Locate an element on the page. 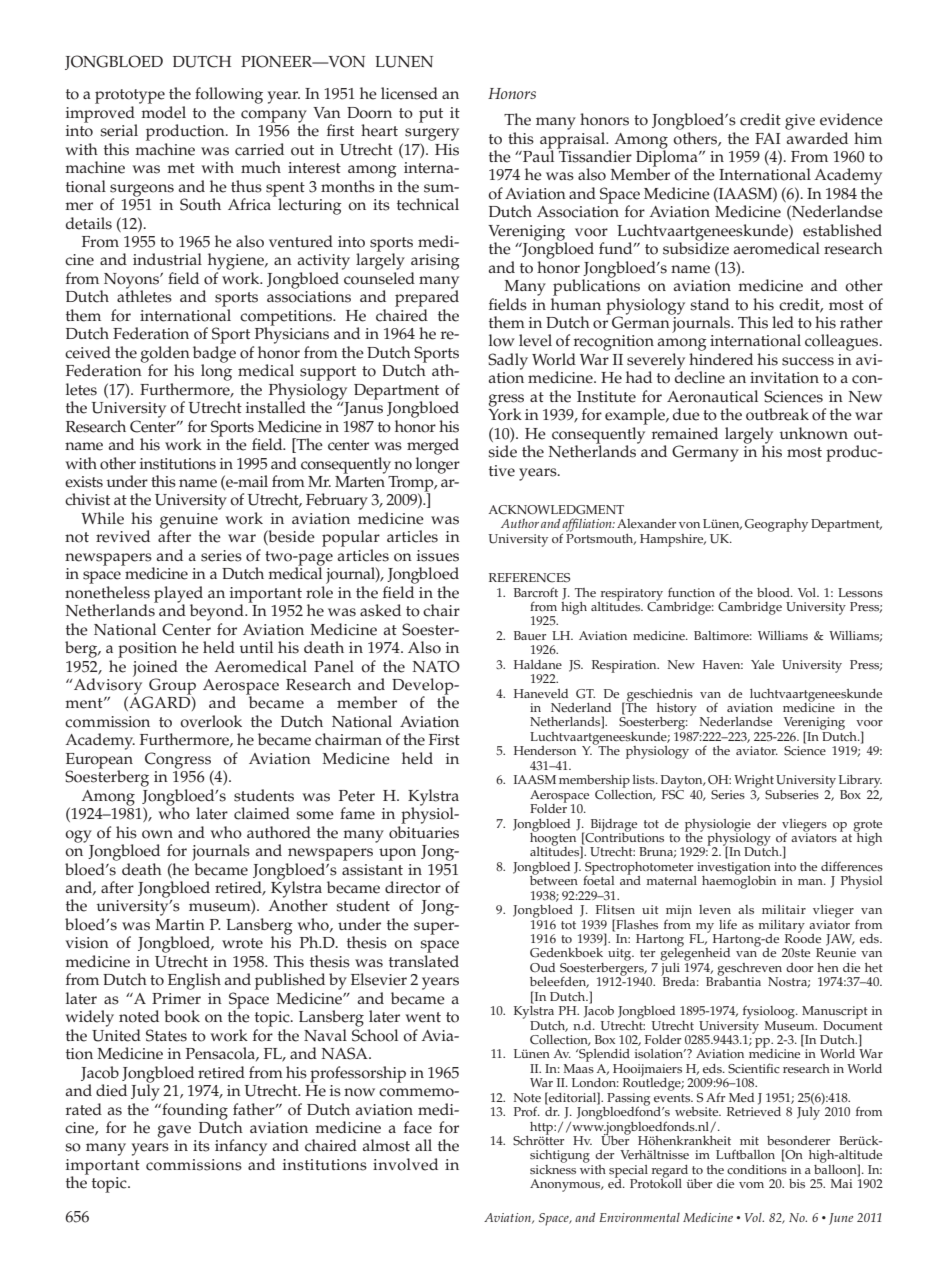 Image resolution: width=952 pixels, height=1270 pixels. prepared is located at coordinates (427, 297).
